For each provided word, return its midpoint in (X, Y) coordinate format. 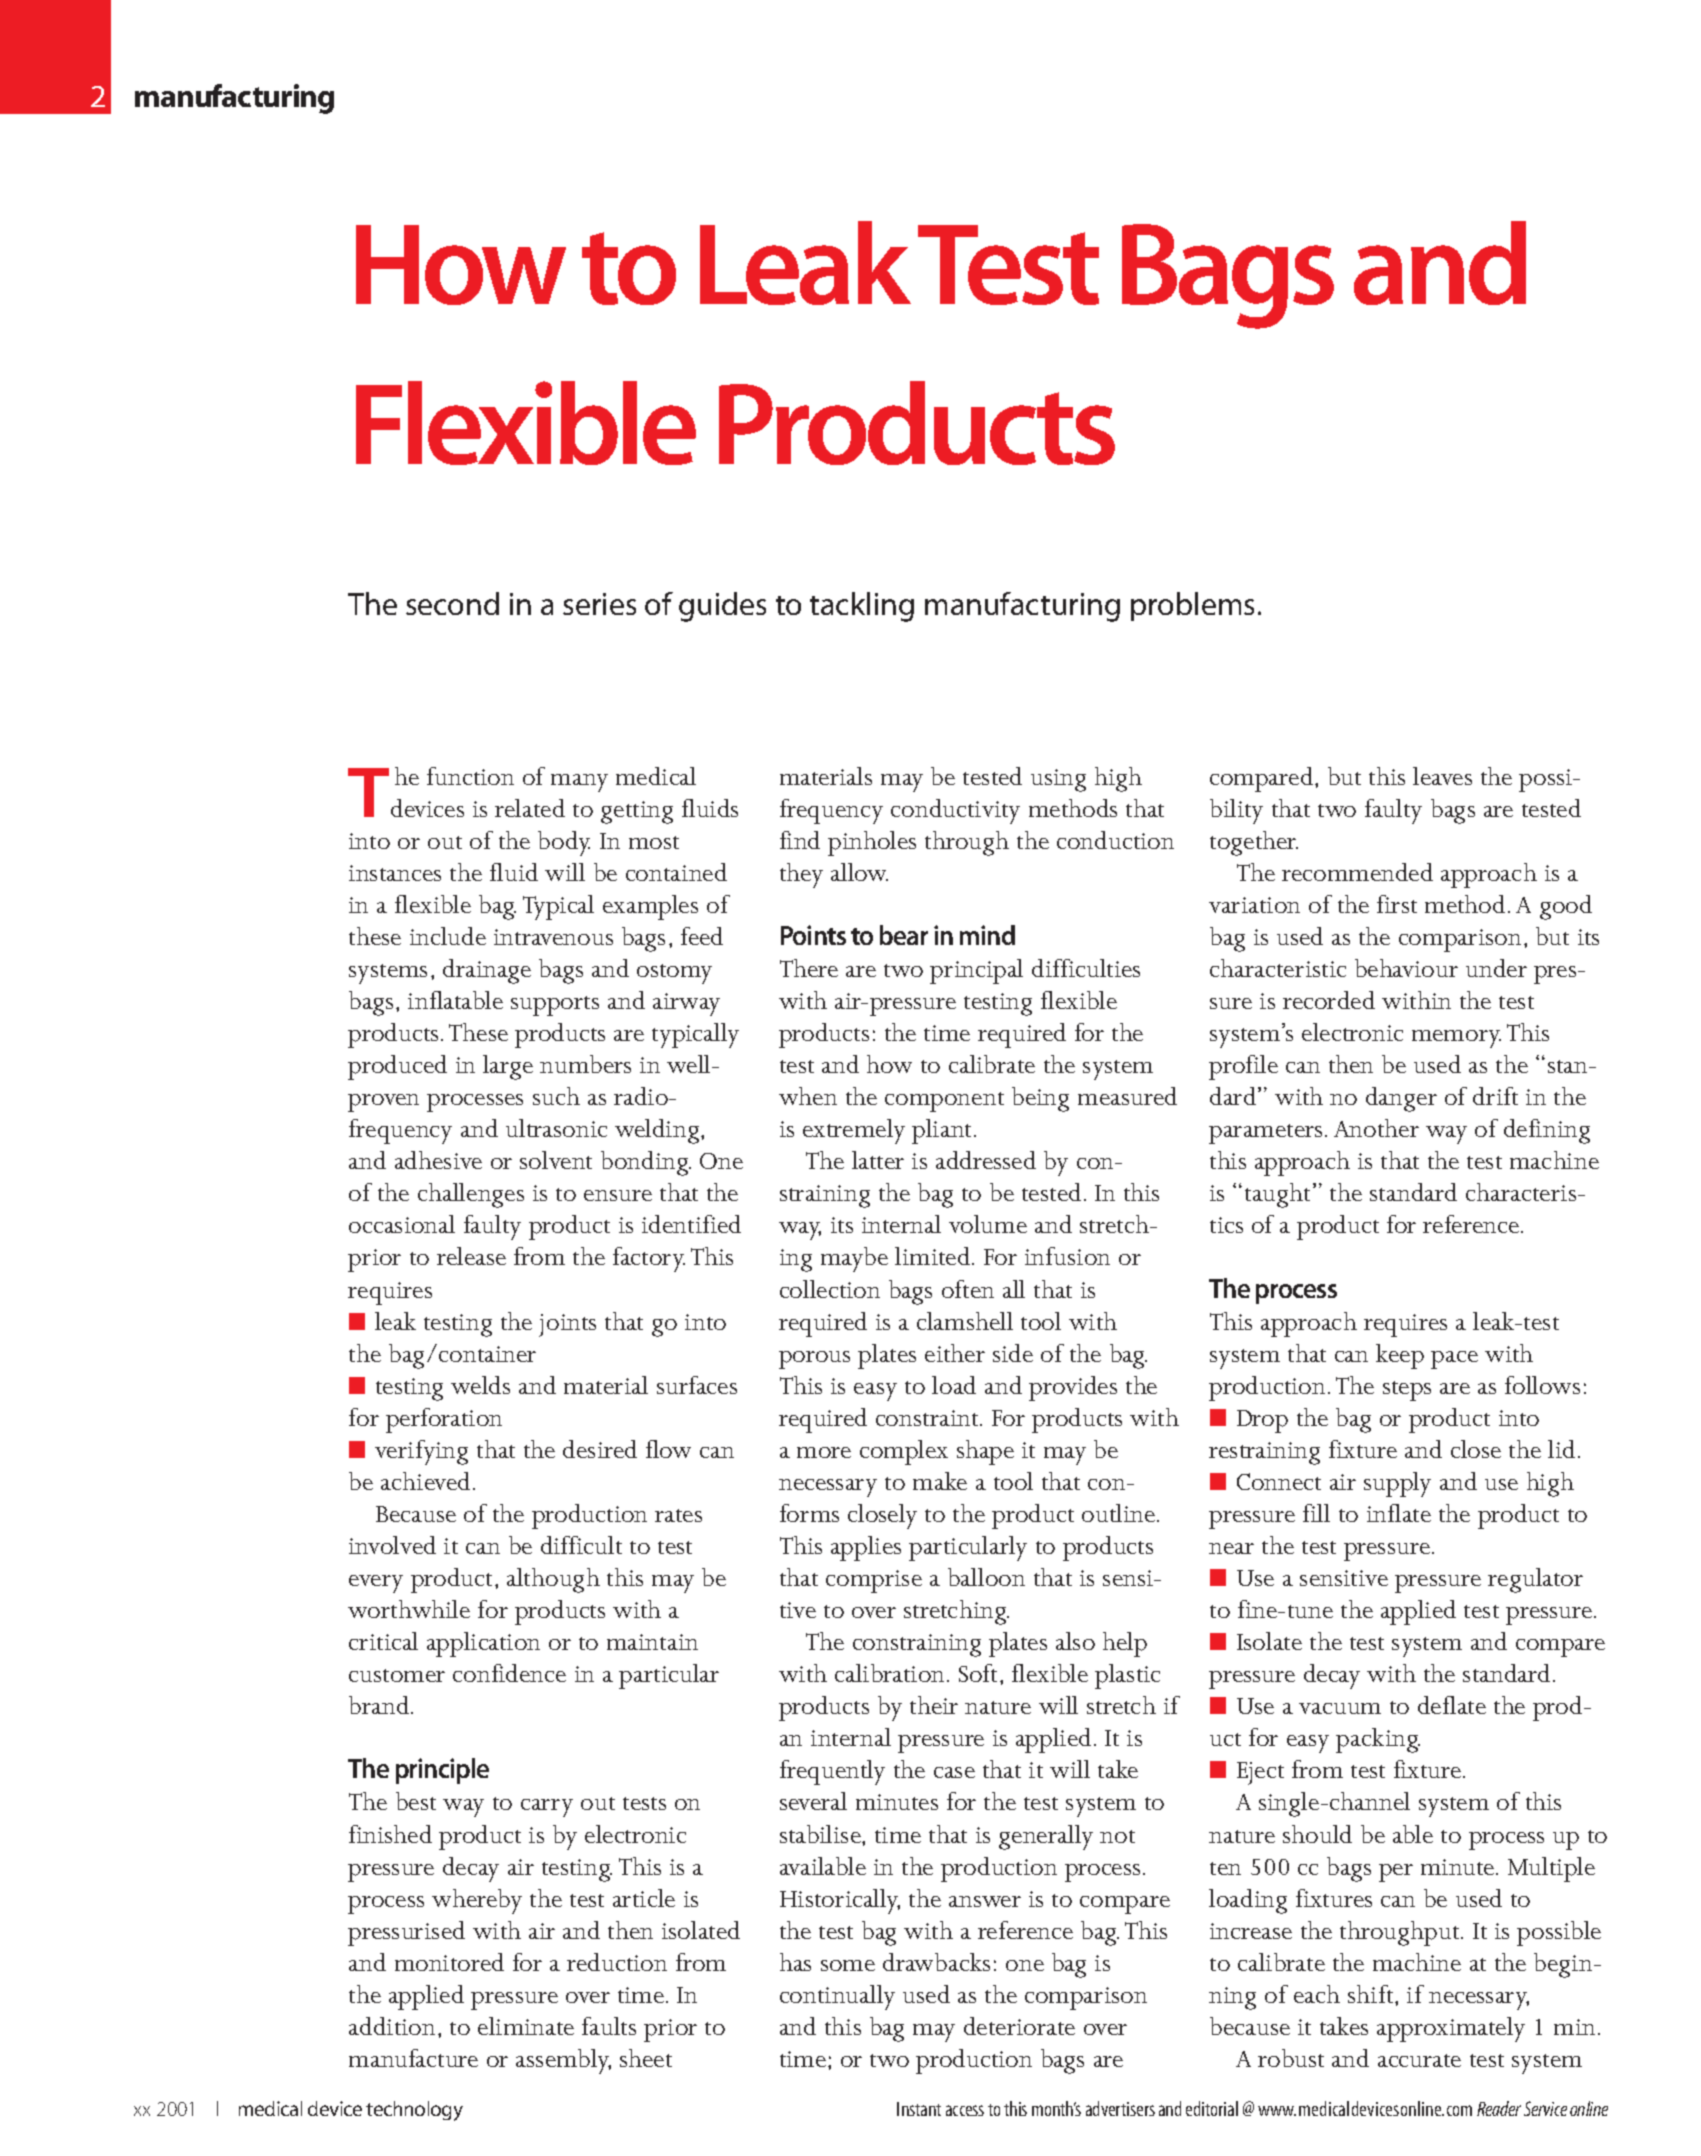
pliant (943, 1131)
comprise (874, 1581)
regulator (1535, 1580)
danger (1401, 1099)
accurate (1419, 2060)
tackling (862, 607)
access (965, 2110)
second (452, 603)
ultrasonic (556, 1128)
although (553, 1580)
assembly (563, 2061)
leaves (1442, 776)
